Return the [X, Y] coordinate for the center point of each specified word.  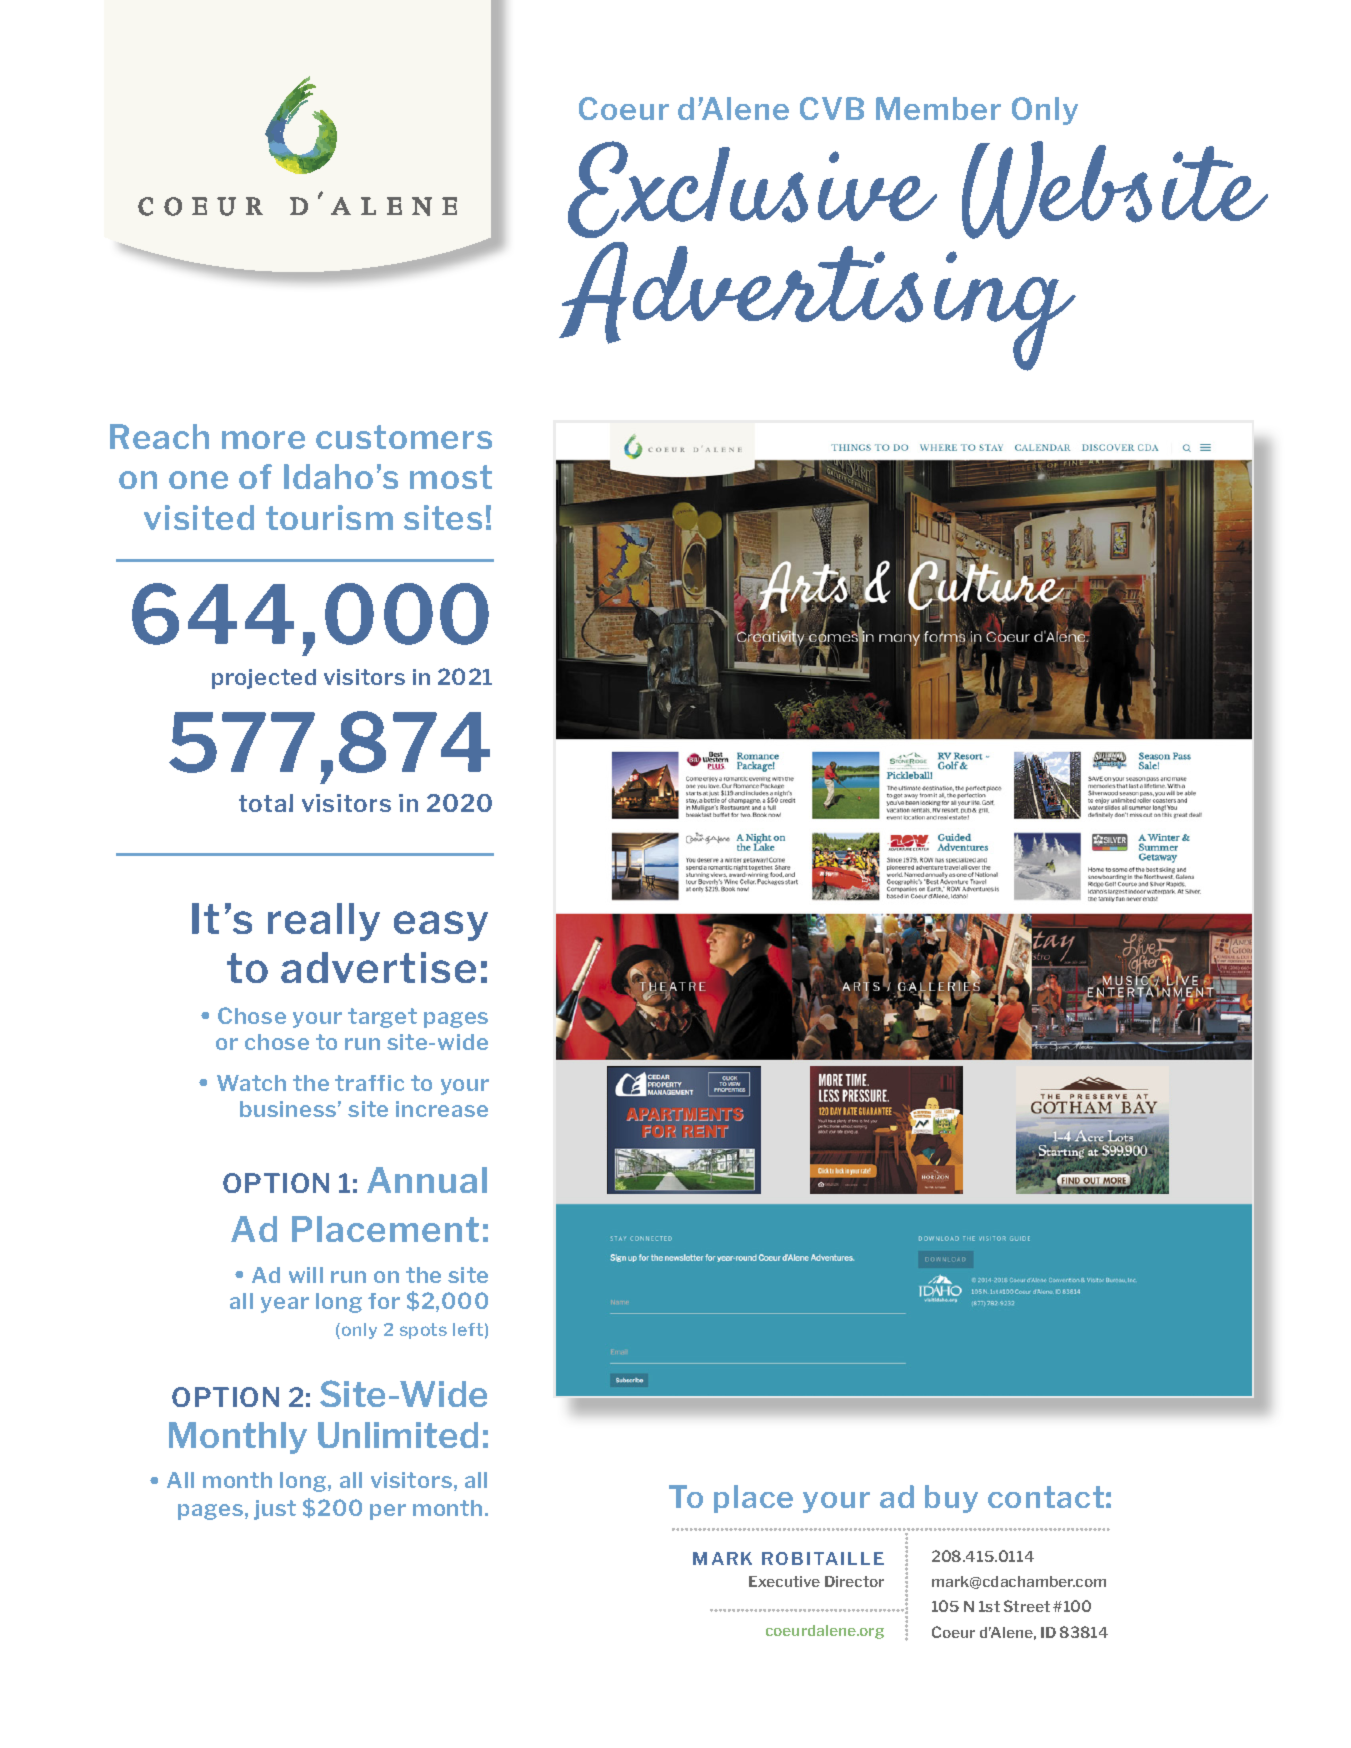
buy [951, 1499]
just [275, 1510]
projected [264, 679]
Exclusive [752, 189]
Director [854, 1581]
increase [442, 1109]
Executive [784, 1581]
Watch [251, 1083]
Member [938, 108]
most [451, 477]
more [263, 440]
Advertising [817, 306]
